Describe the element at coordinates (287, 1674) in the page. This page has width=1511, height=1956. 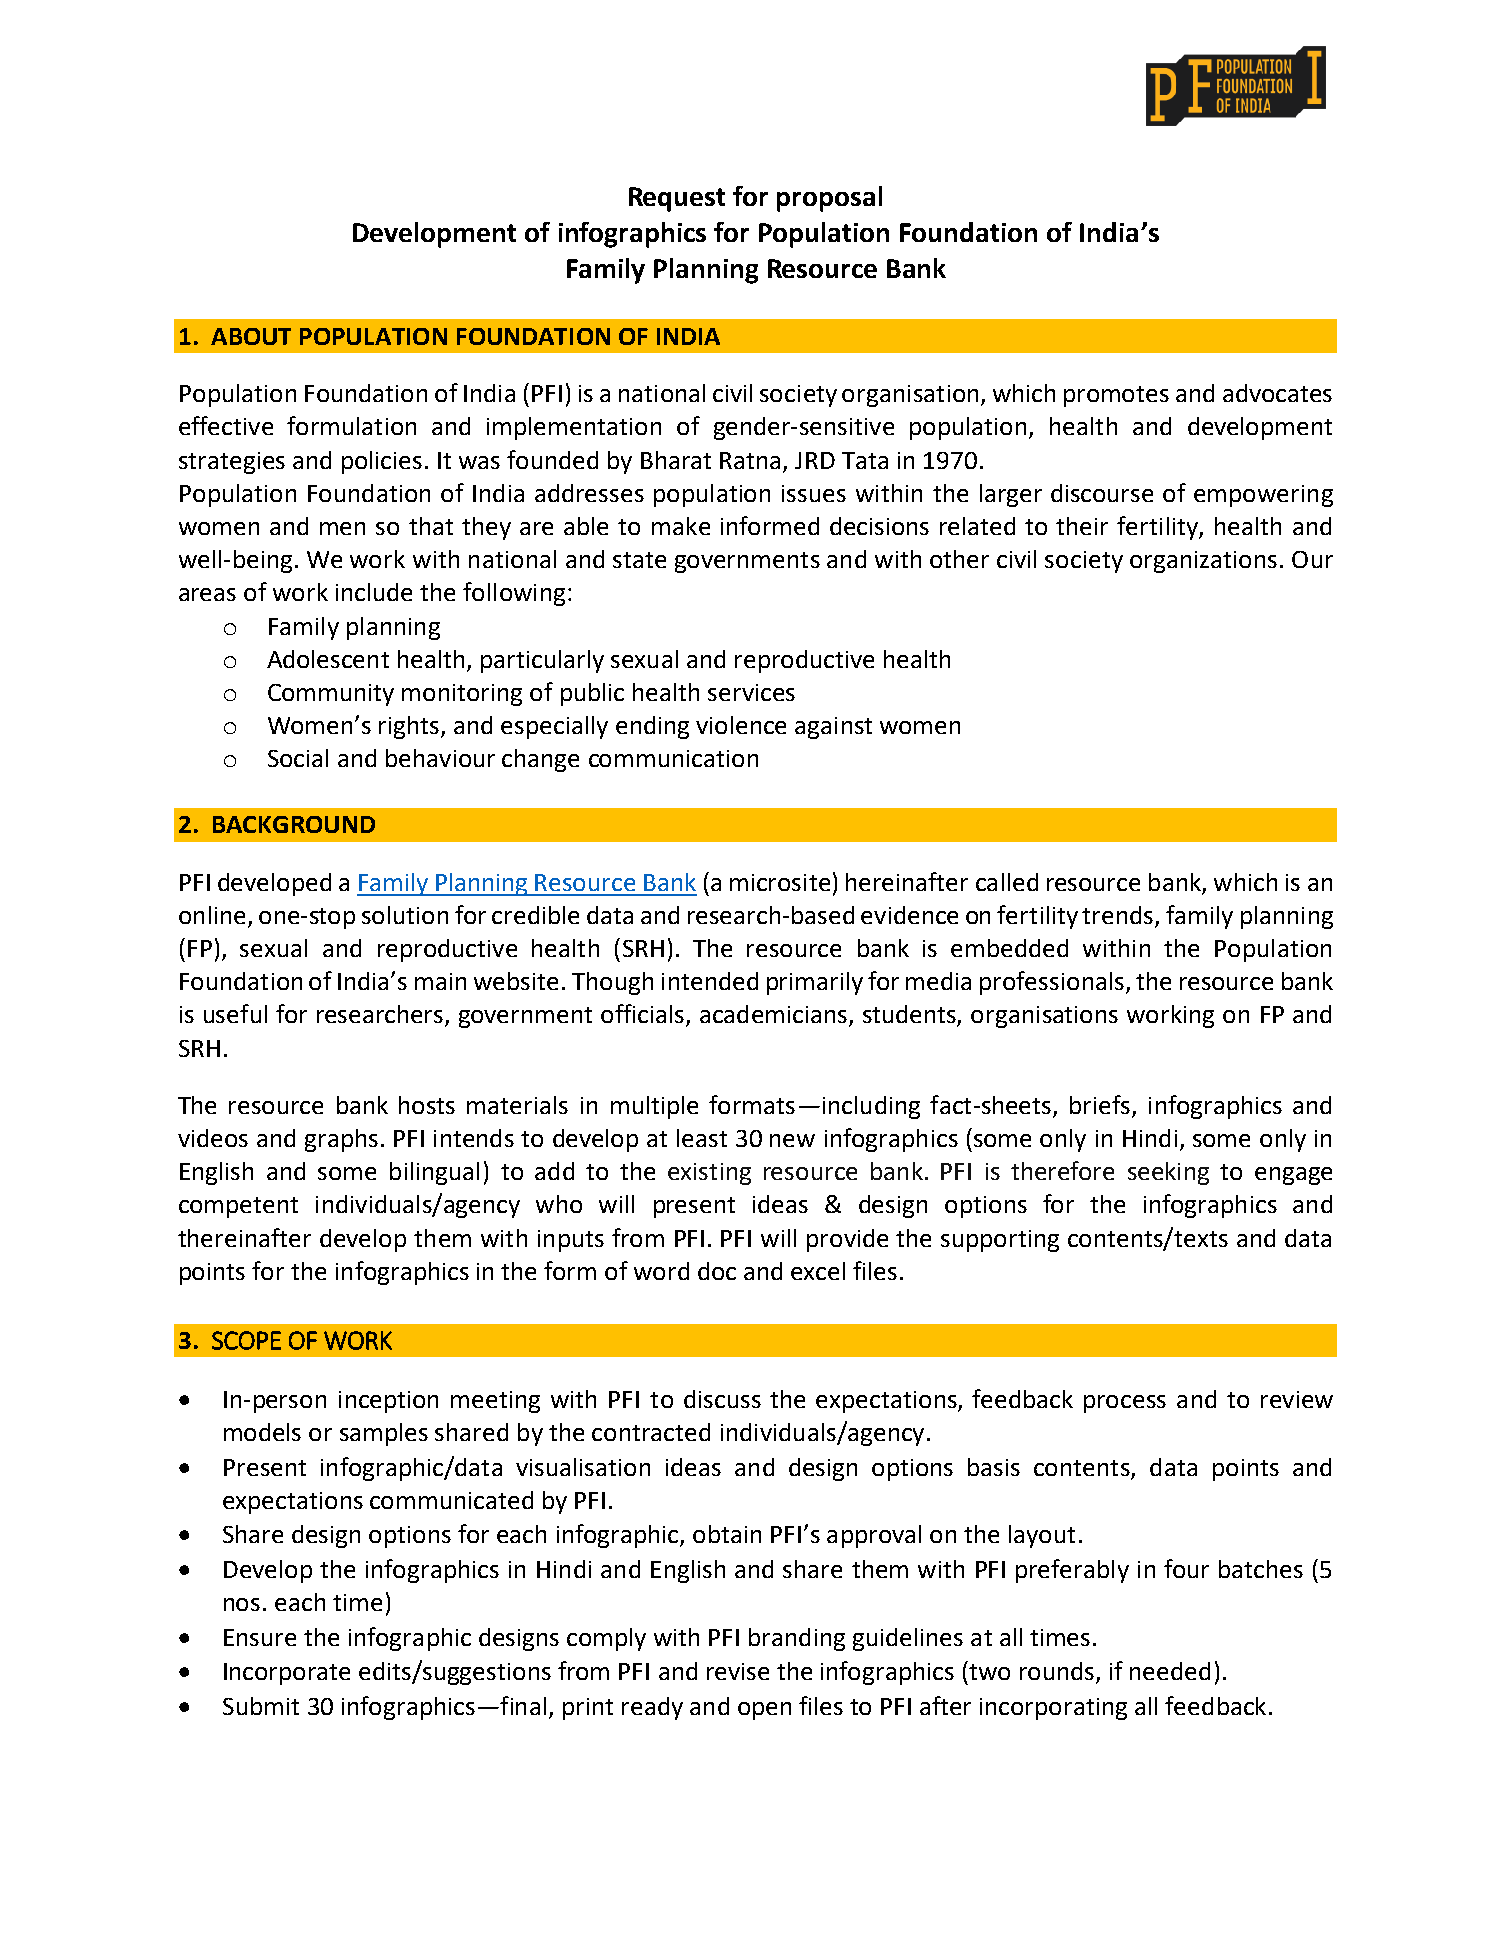
I see `Incorporate` at that location.
